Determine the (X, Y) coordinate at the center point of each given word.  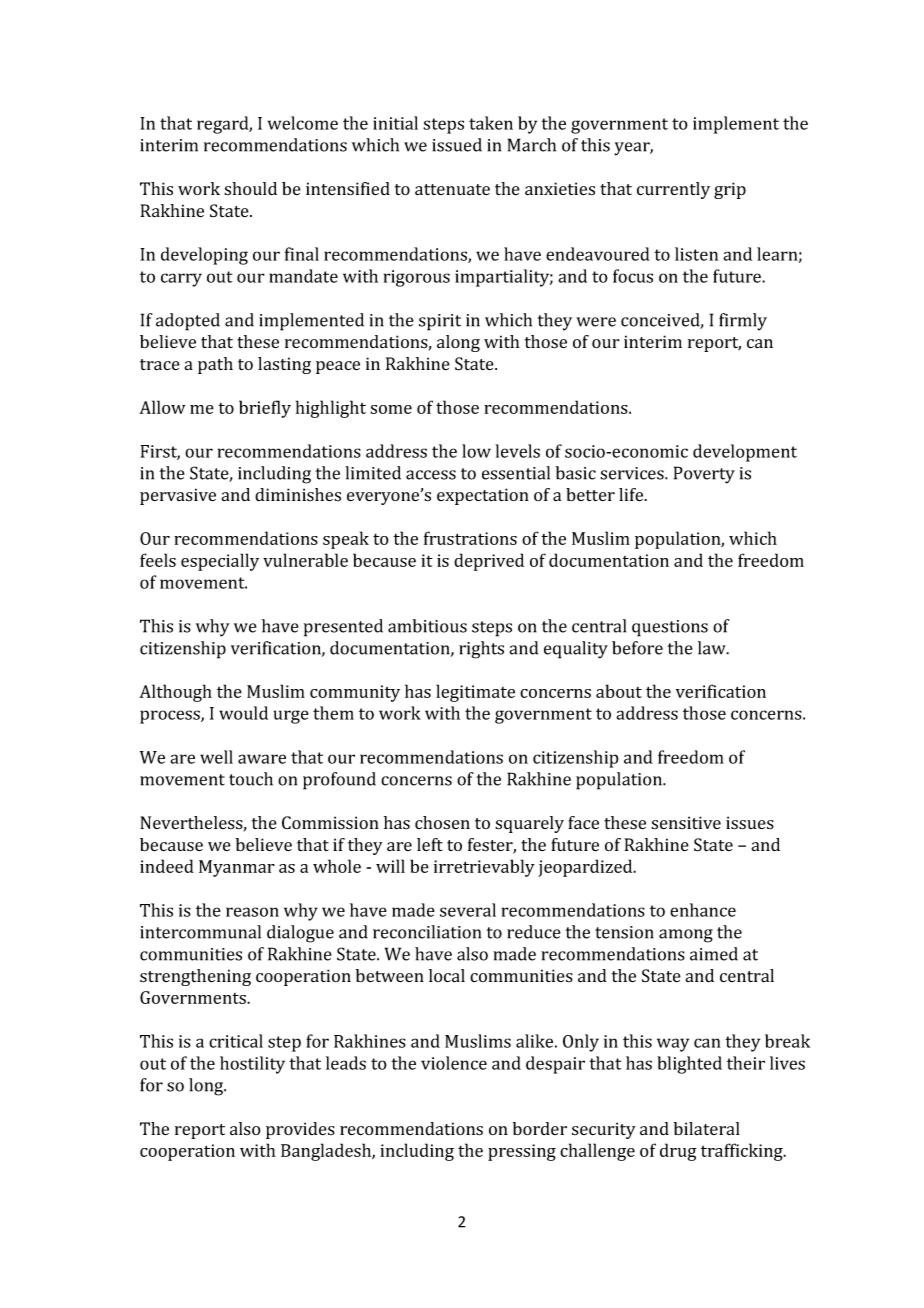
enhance (703, 910)
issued (457, 145)
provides (300, 1130)
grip (730, 190)
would (243, 713)
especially (220, 562)
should (250, 189)
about (619, 691)
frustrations (470, 538)
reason (252, 912)
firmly (743, 322)
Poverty (704, 475)
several (468, 910)
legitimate (475, 693)
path (215, 365)
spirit (440, 322)
